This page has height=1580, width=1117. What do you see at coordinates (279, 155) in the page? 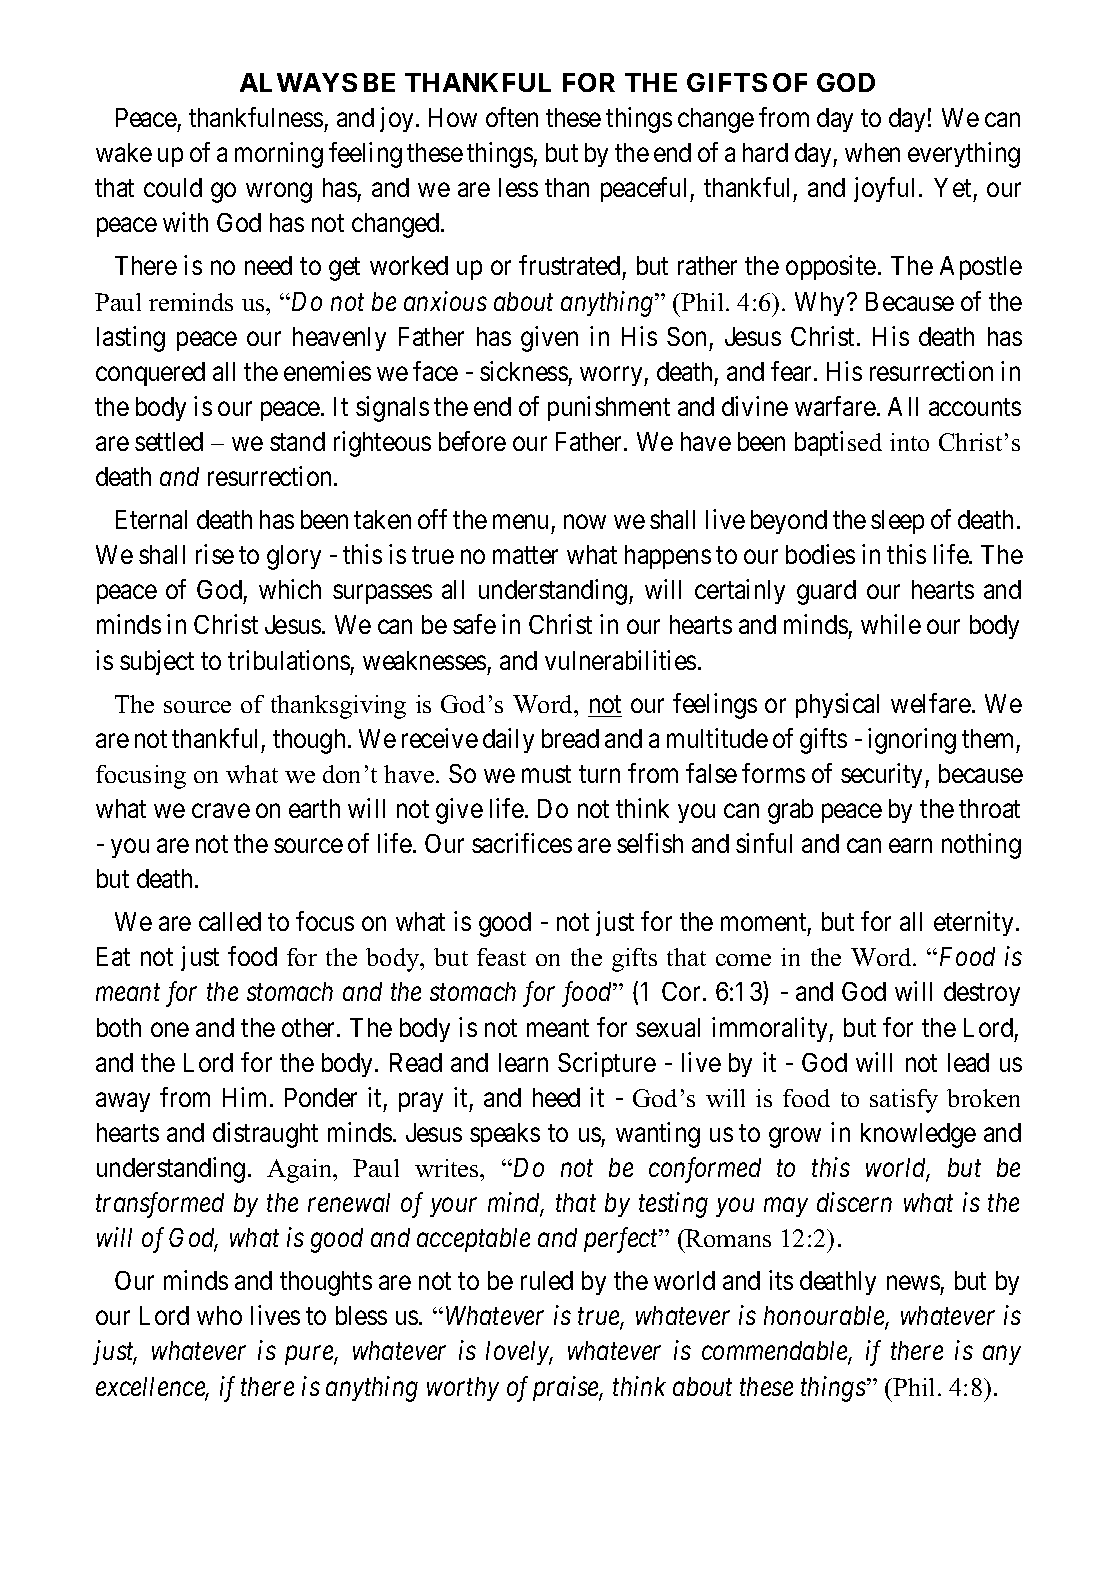
I see `morning` at bounding box center [279, 155].
